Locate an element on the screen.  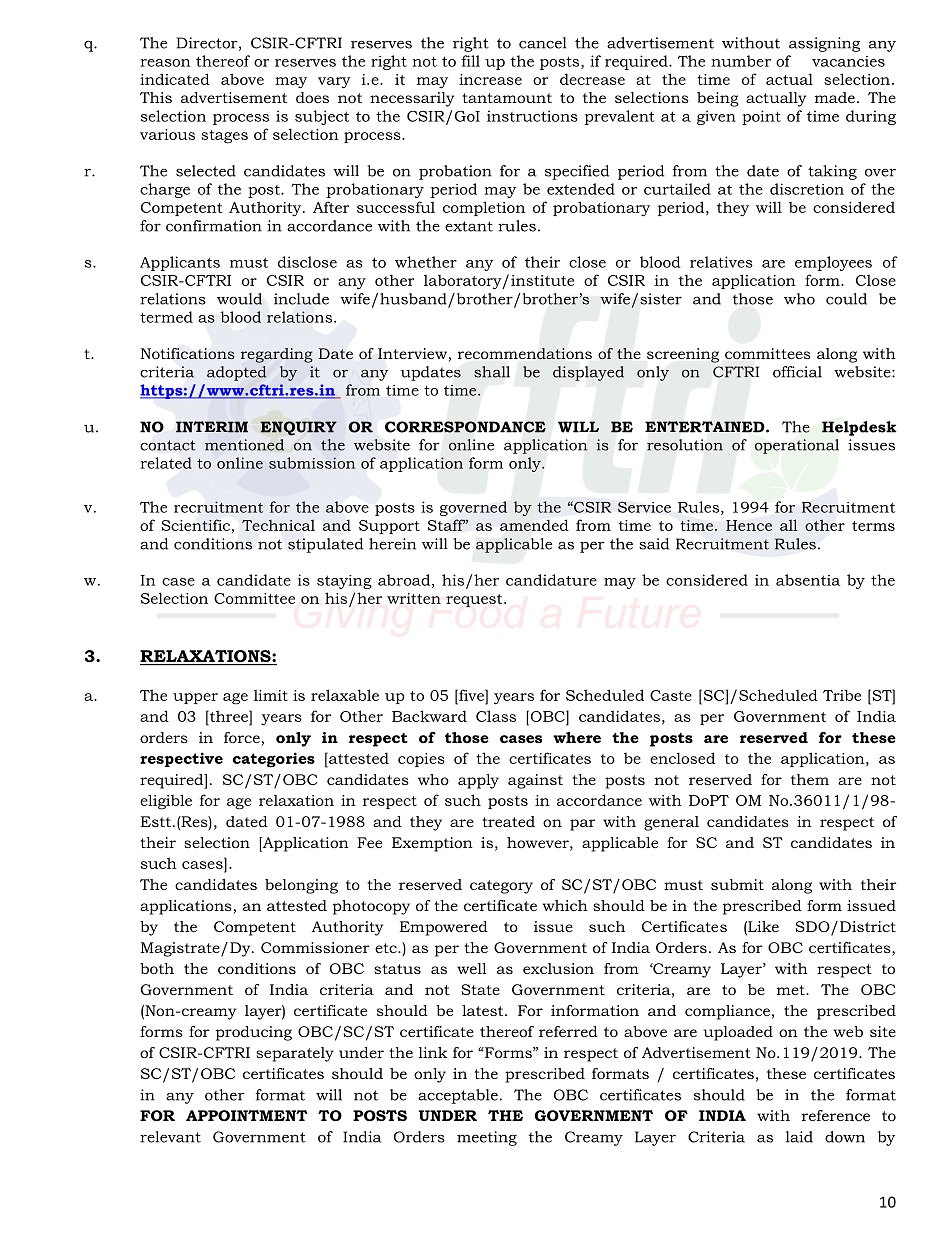
force is located at coordinates (243, 739).
